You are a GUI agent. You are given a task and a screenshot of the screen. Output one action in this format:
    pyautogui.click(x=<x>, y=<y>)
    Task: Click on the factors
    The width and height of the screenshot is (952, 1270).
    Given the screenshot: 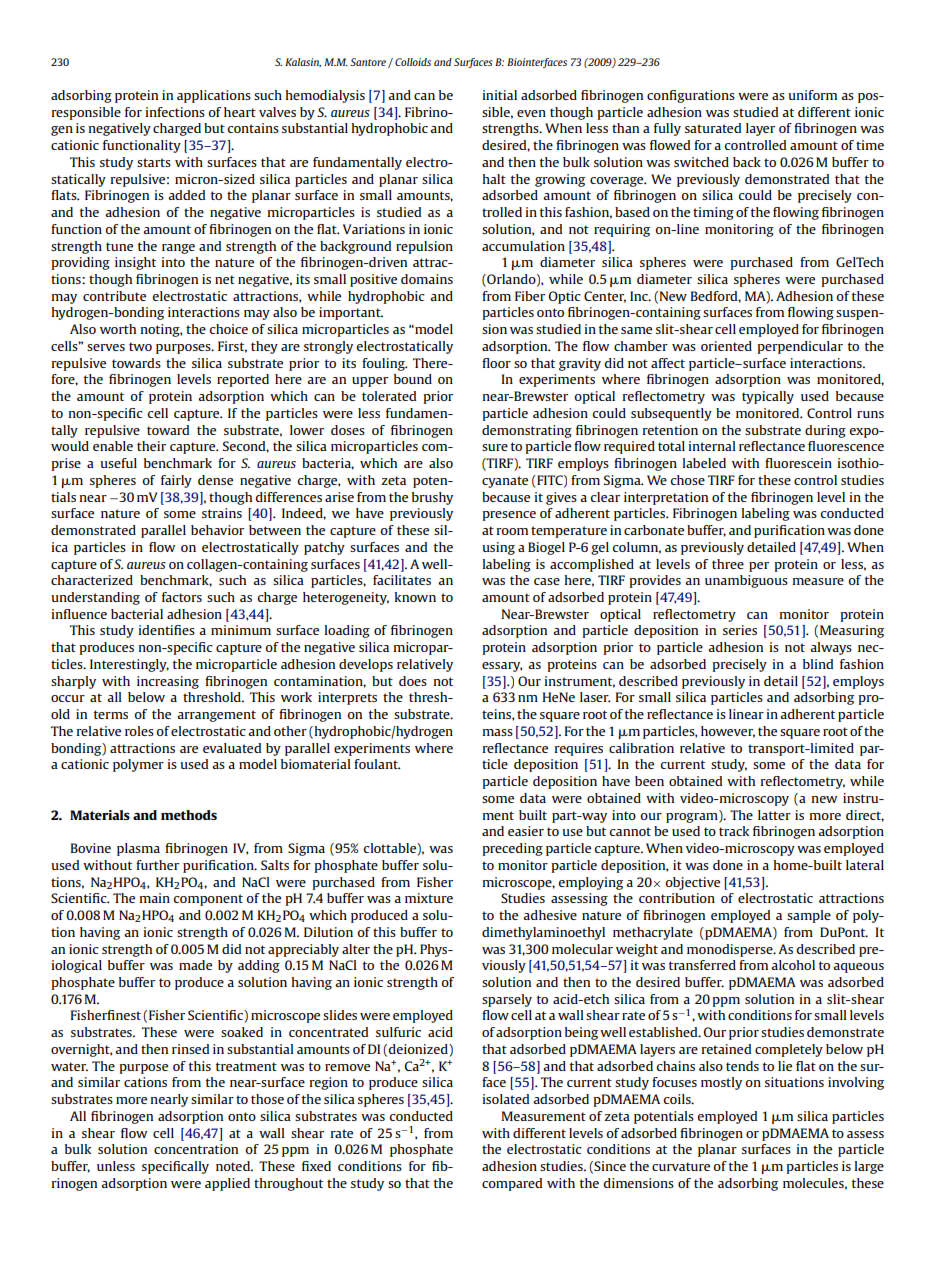 What is the action you would take?
    pyautogui.click(x=182, y=597)
